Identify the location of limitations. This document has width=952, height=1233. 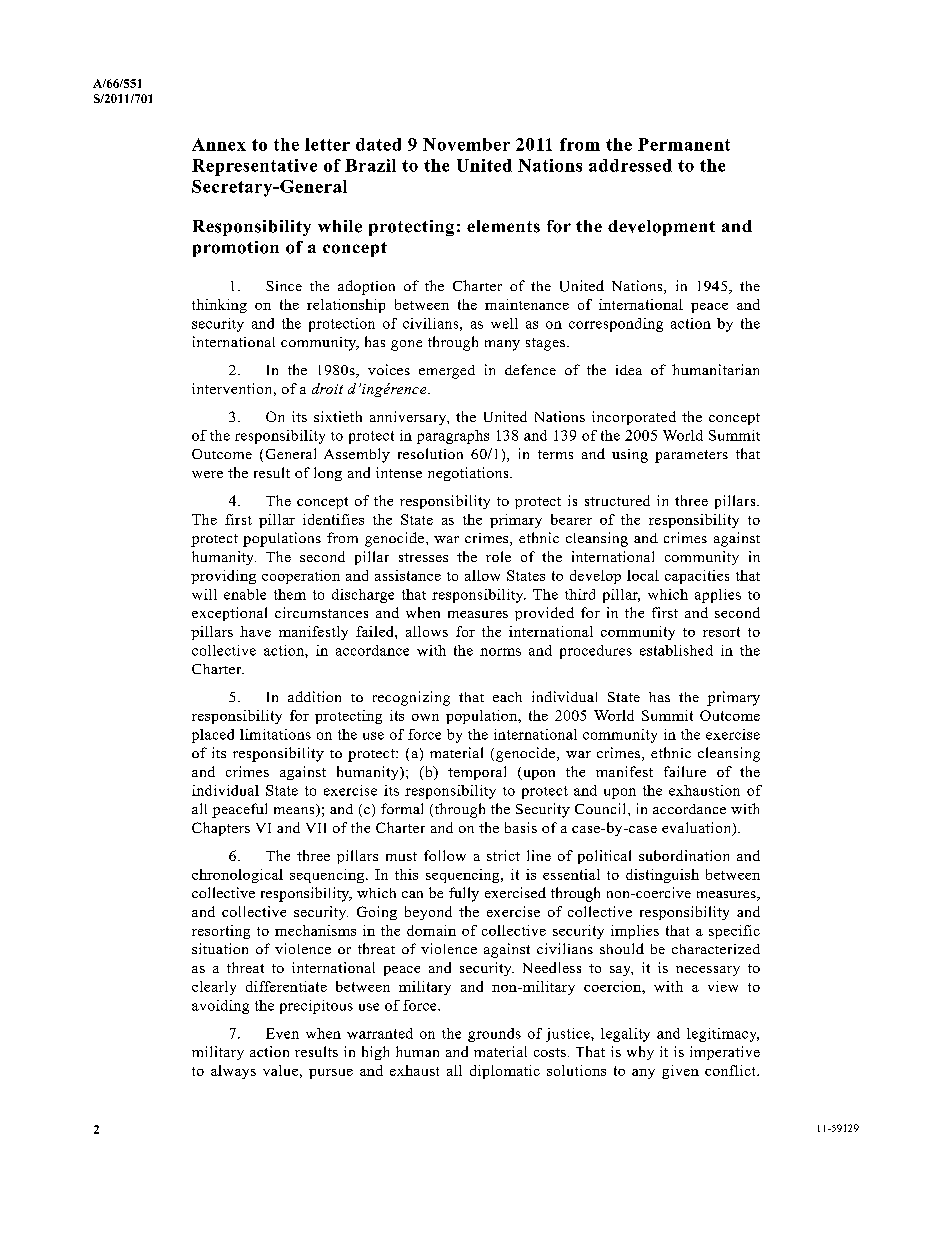
(275, 734).
